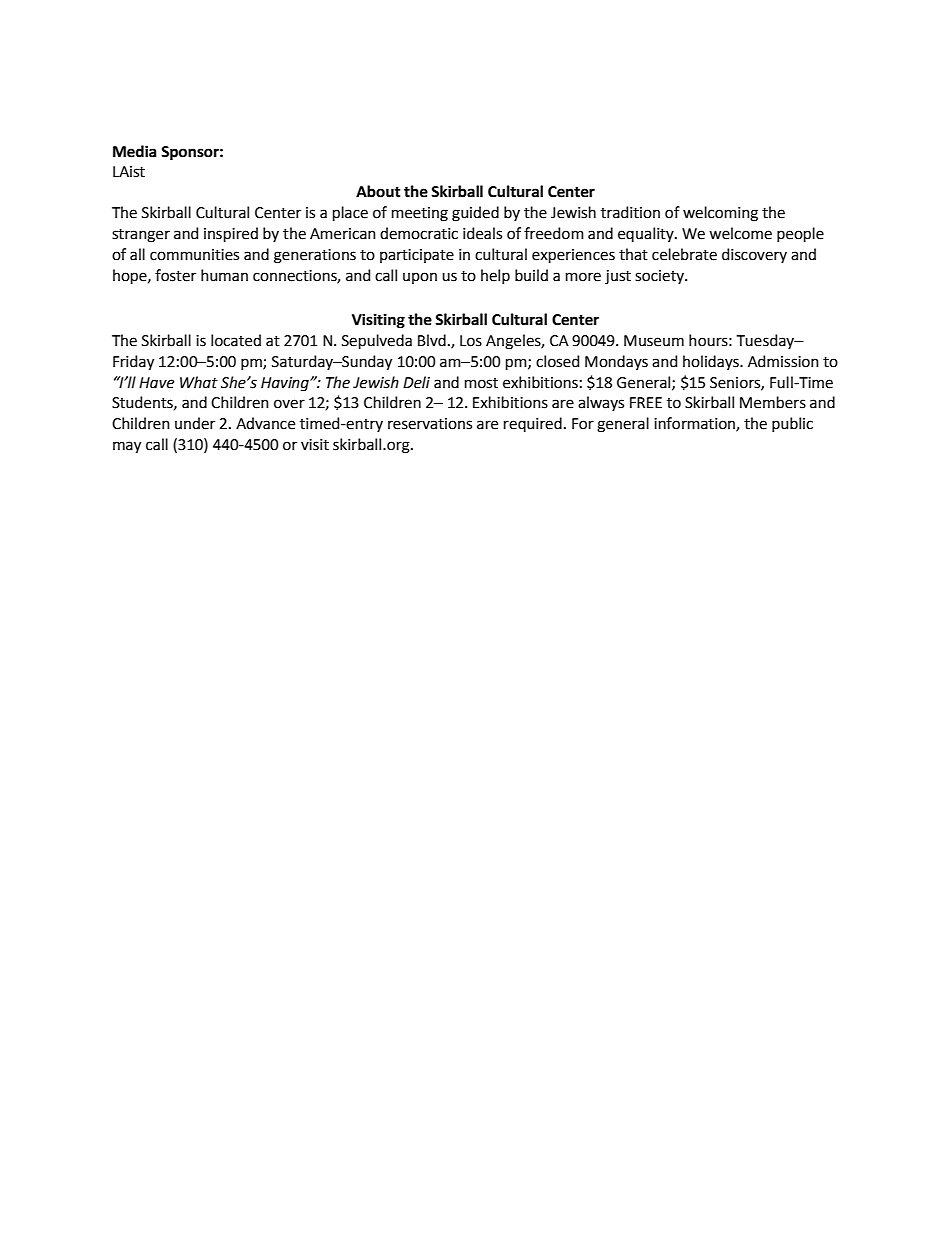  I want to click on inspired, so click(231, 234).
